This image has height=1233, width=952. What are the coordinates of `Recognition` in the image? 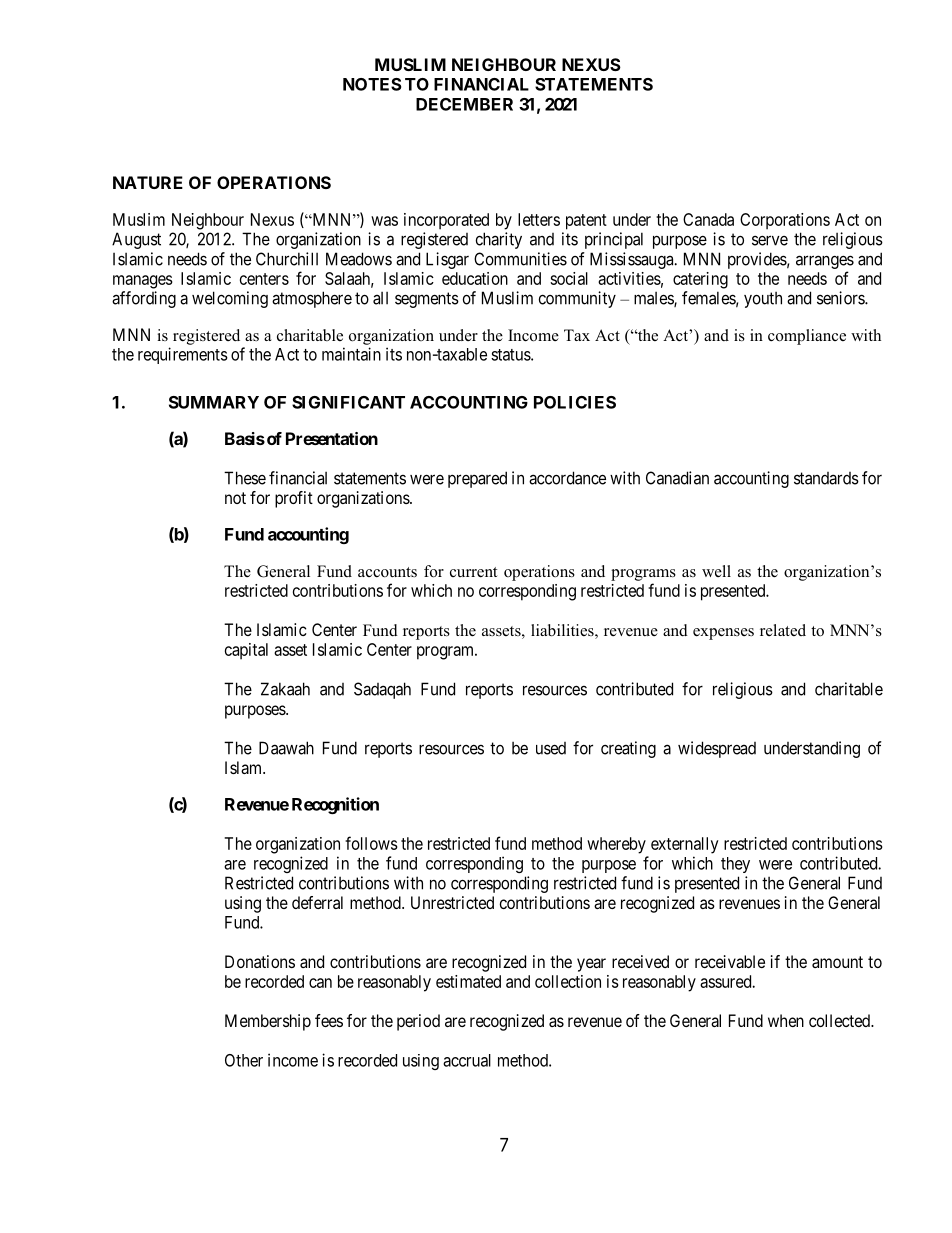 It's located at (335, 805).
